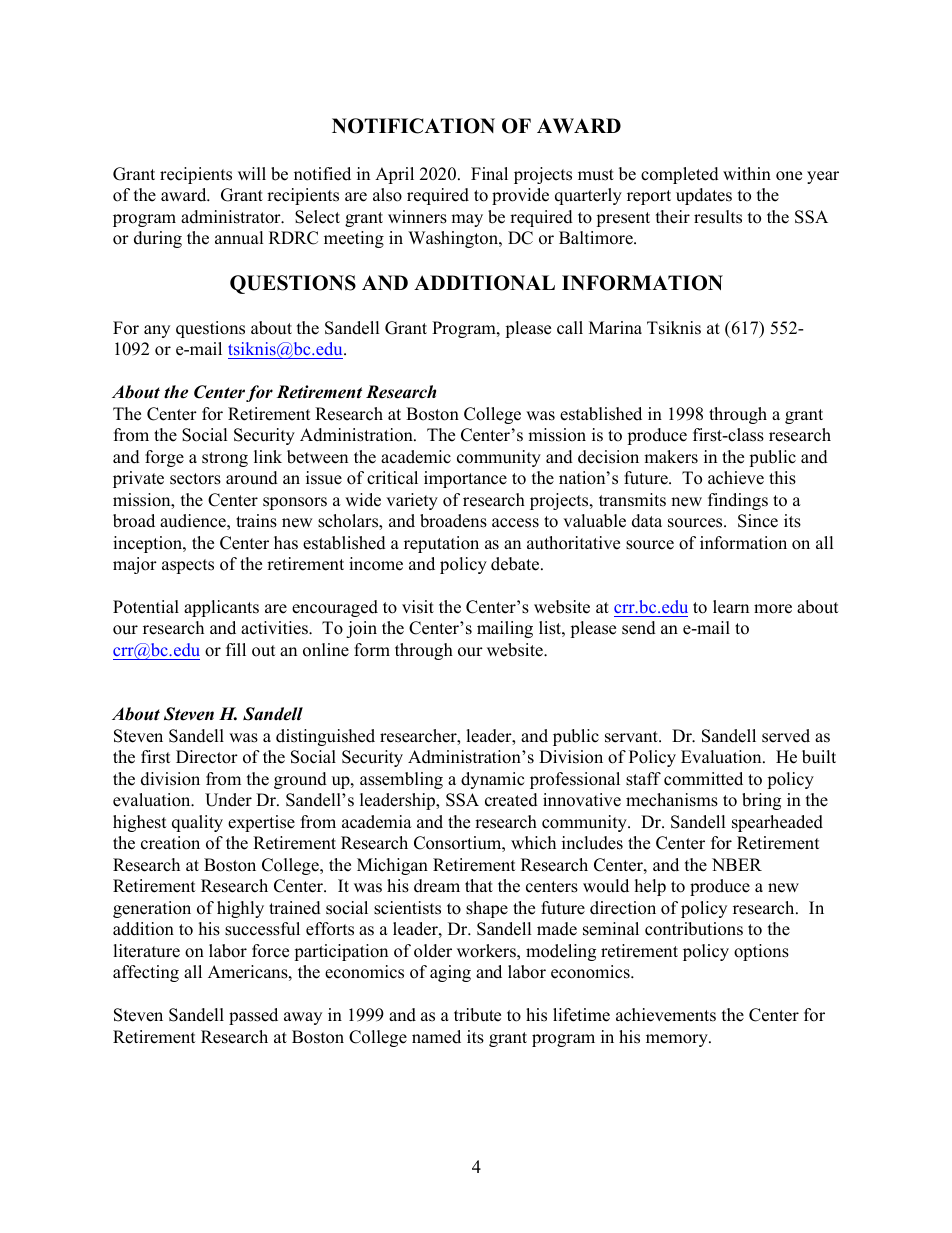 The image size is (952, 1233). What do you see at coordinates (678, 1040) in the screenshot?
I see `memory` at bounding box center [678, 1040].
